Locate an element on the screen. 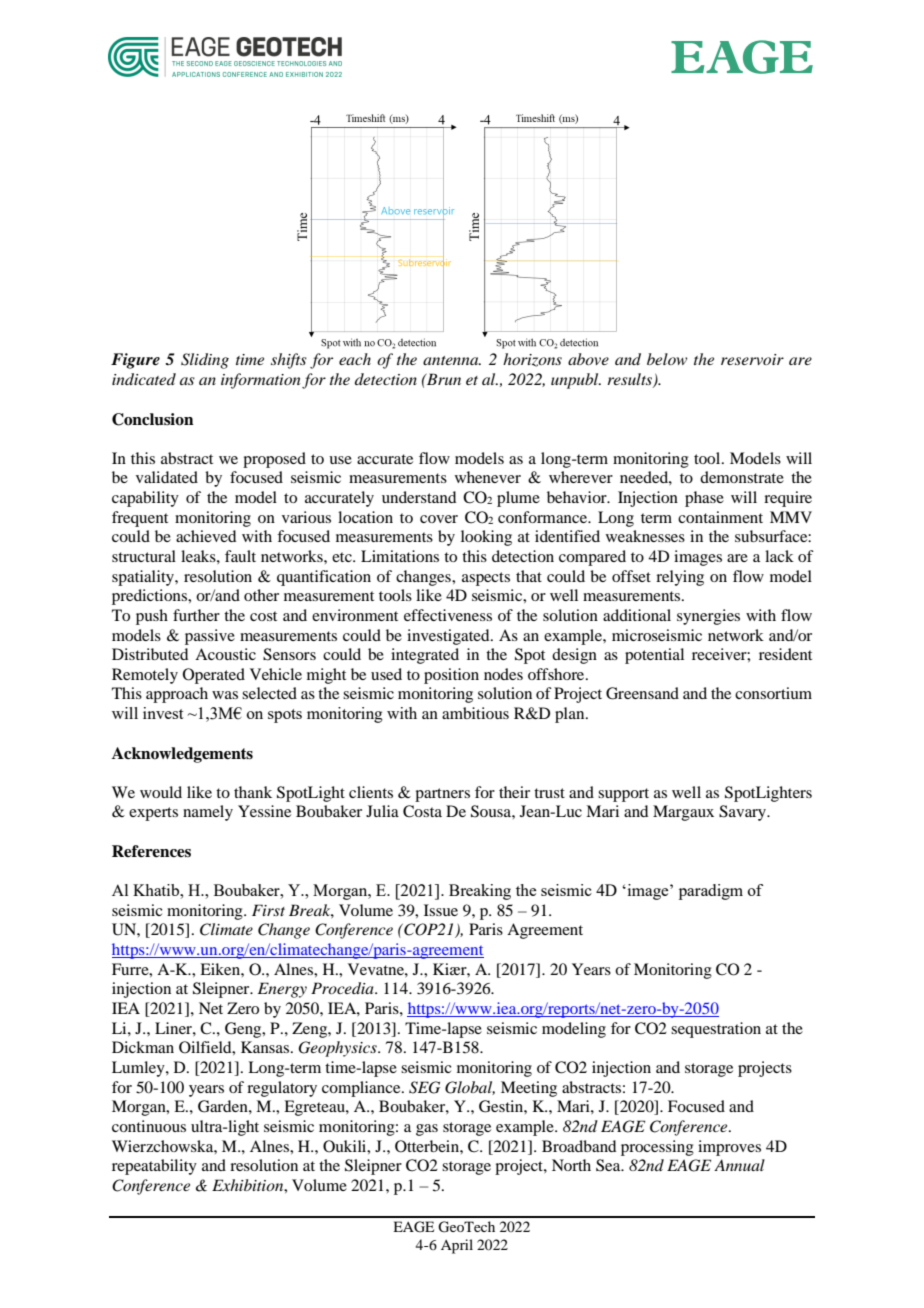 Image resolution: width=924 pixels, height=1308 pixels. Brun is located at coordinates (443, 379).
